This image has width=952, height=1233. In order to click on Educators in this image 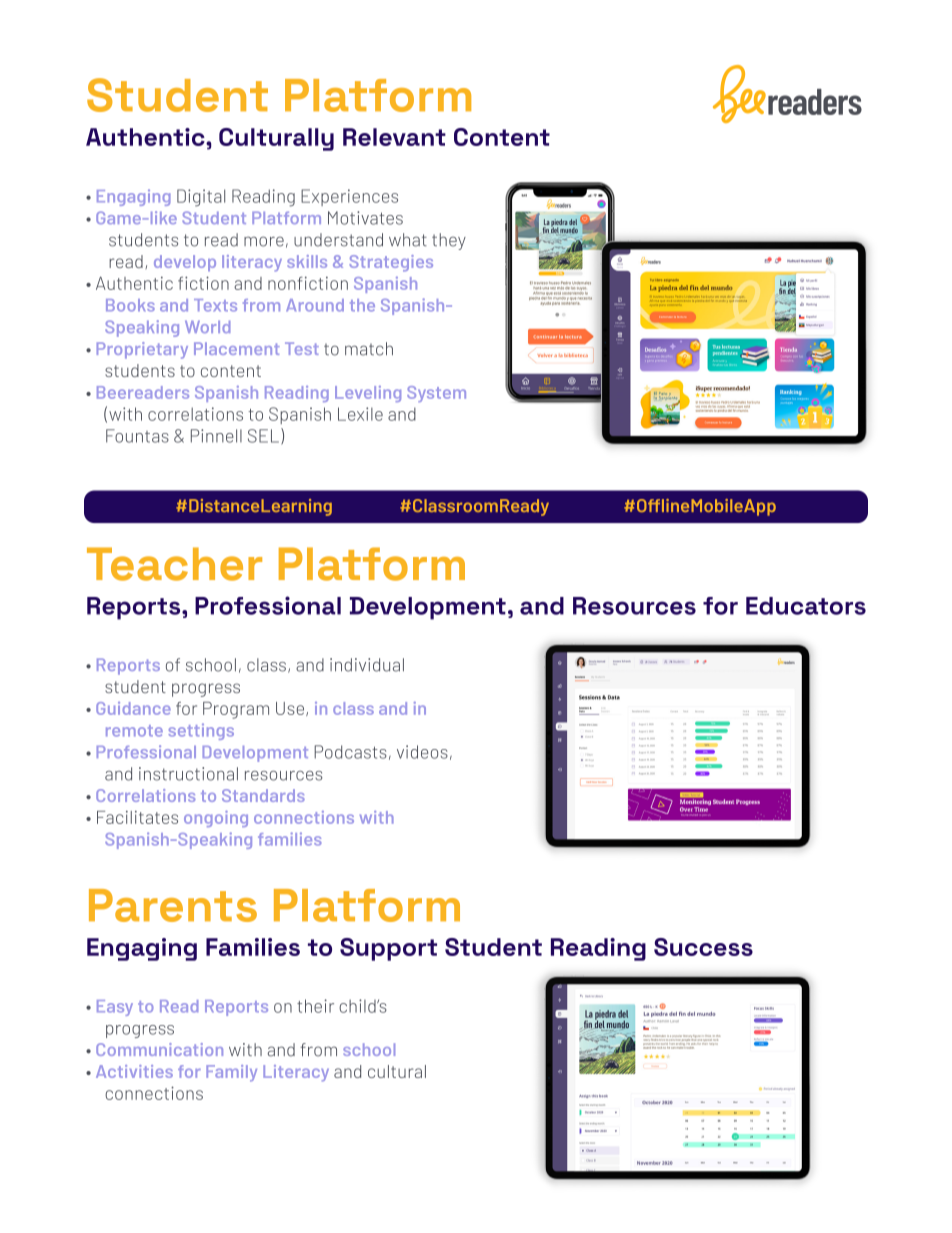, I will do `click(806, 606)`.
